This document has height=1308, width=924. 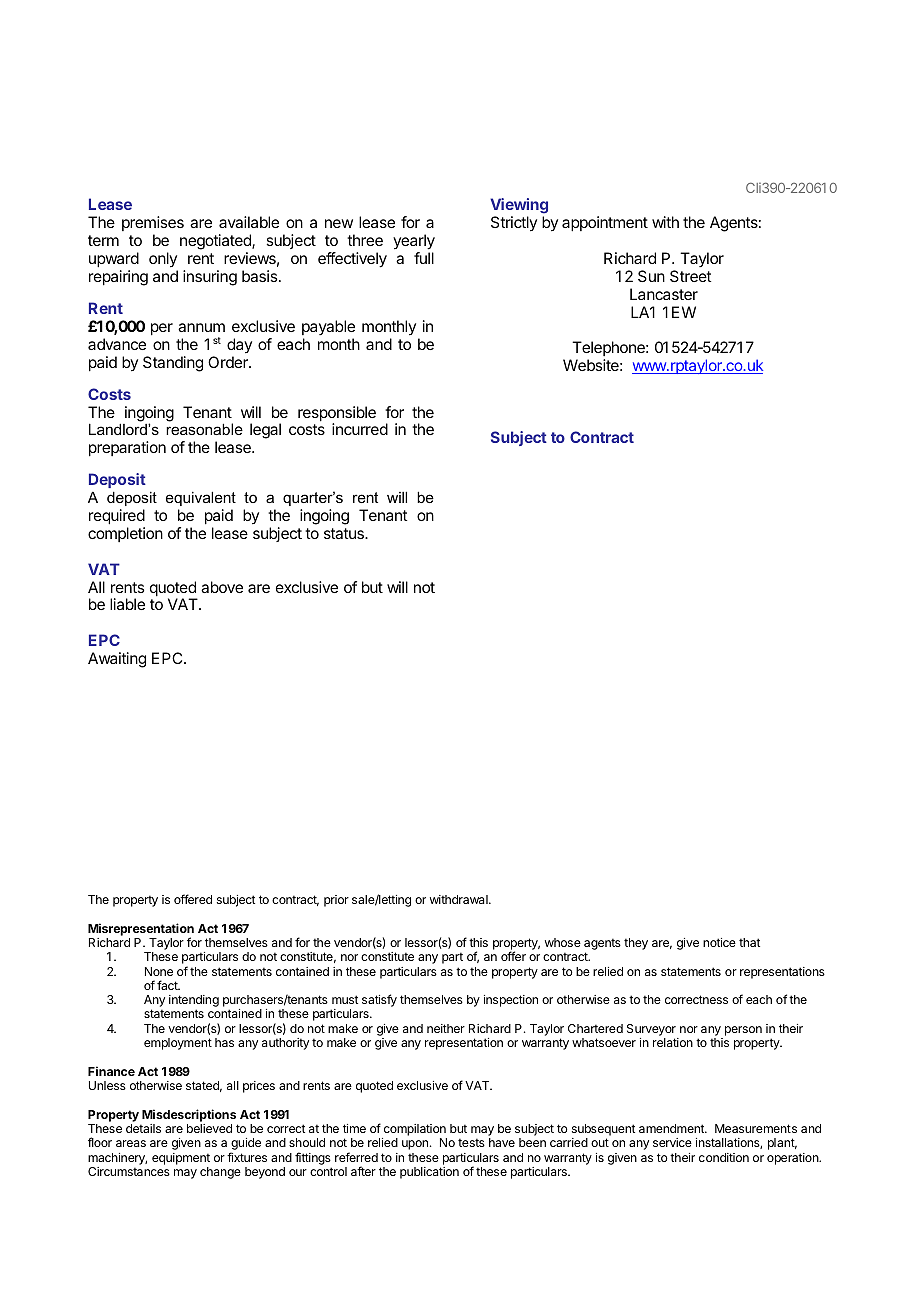 I want to click on equivalent, so click(x=201, y=498).
